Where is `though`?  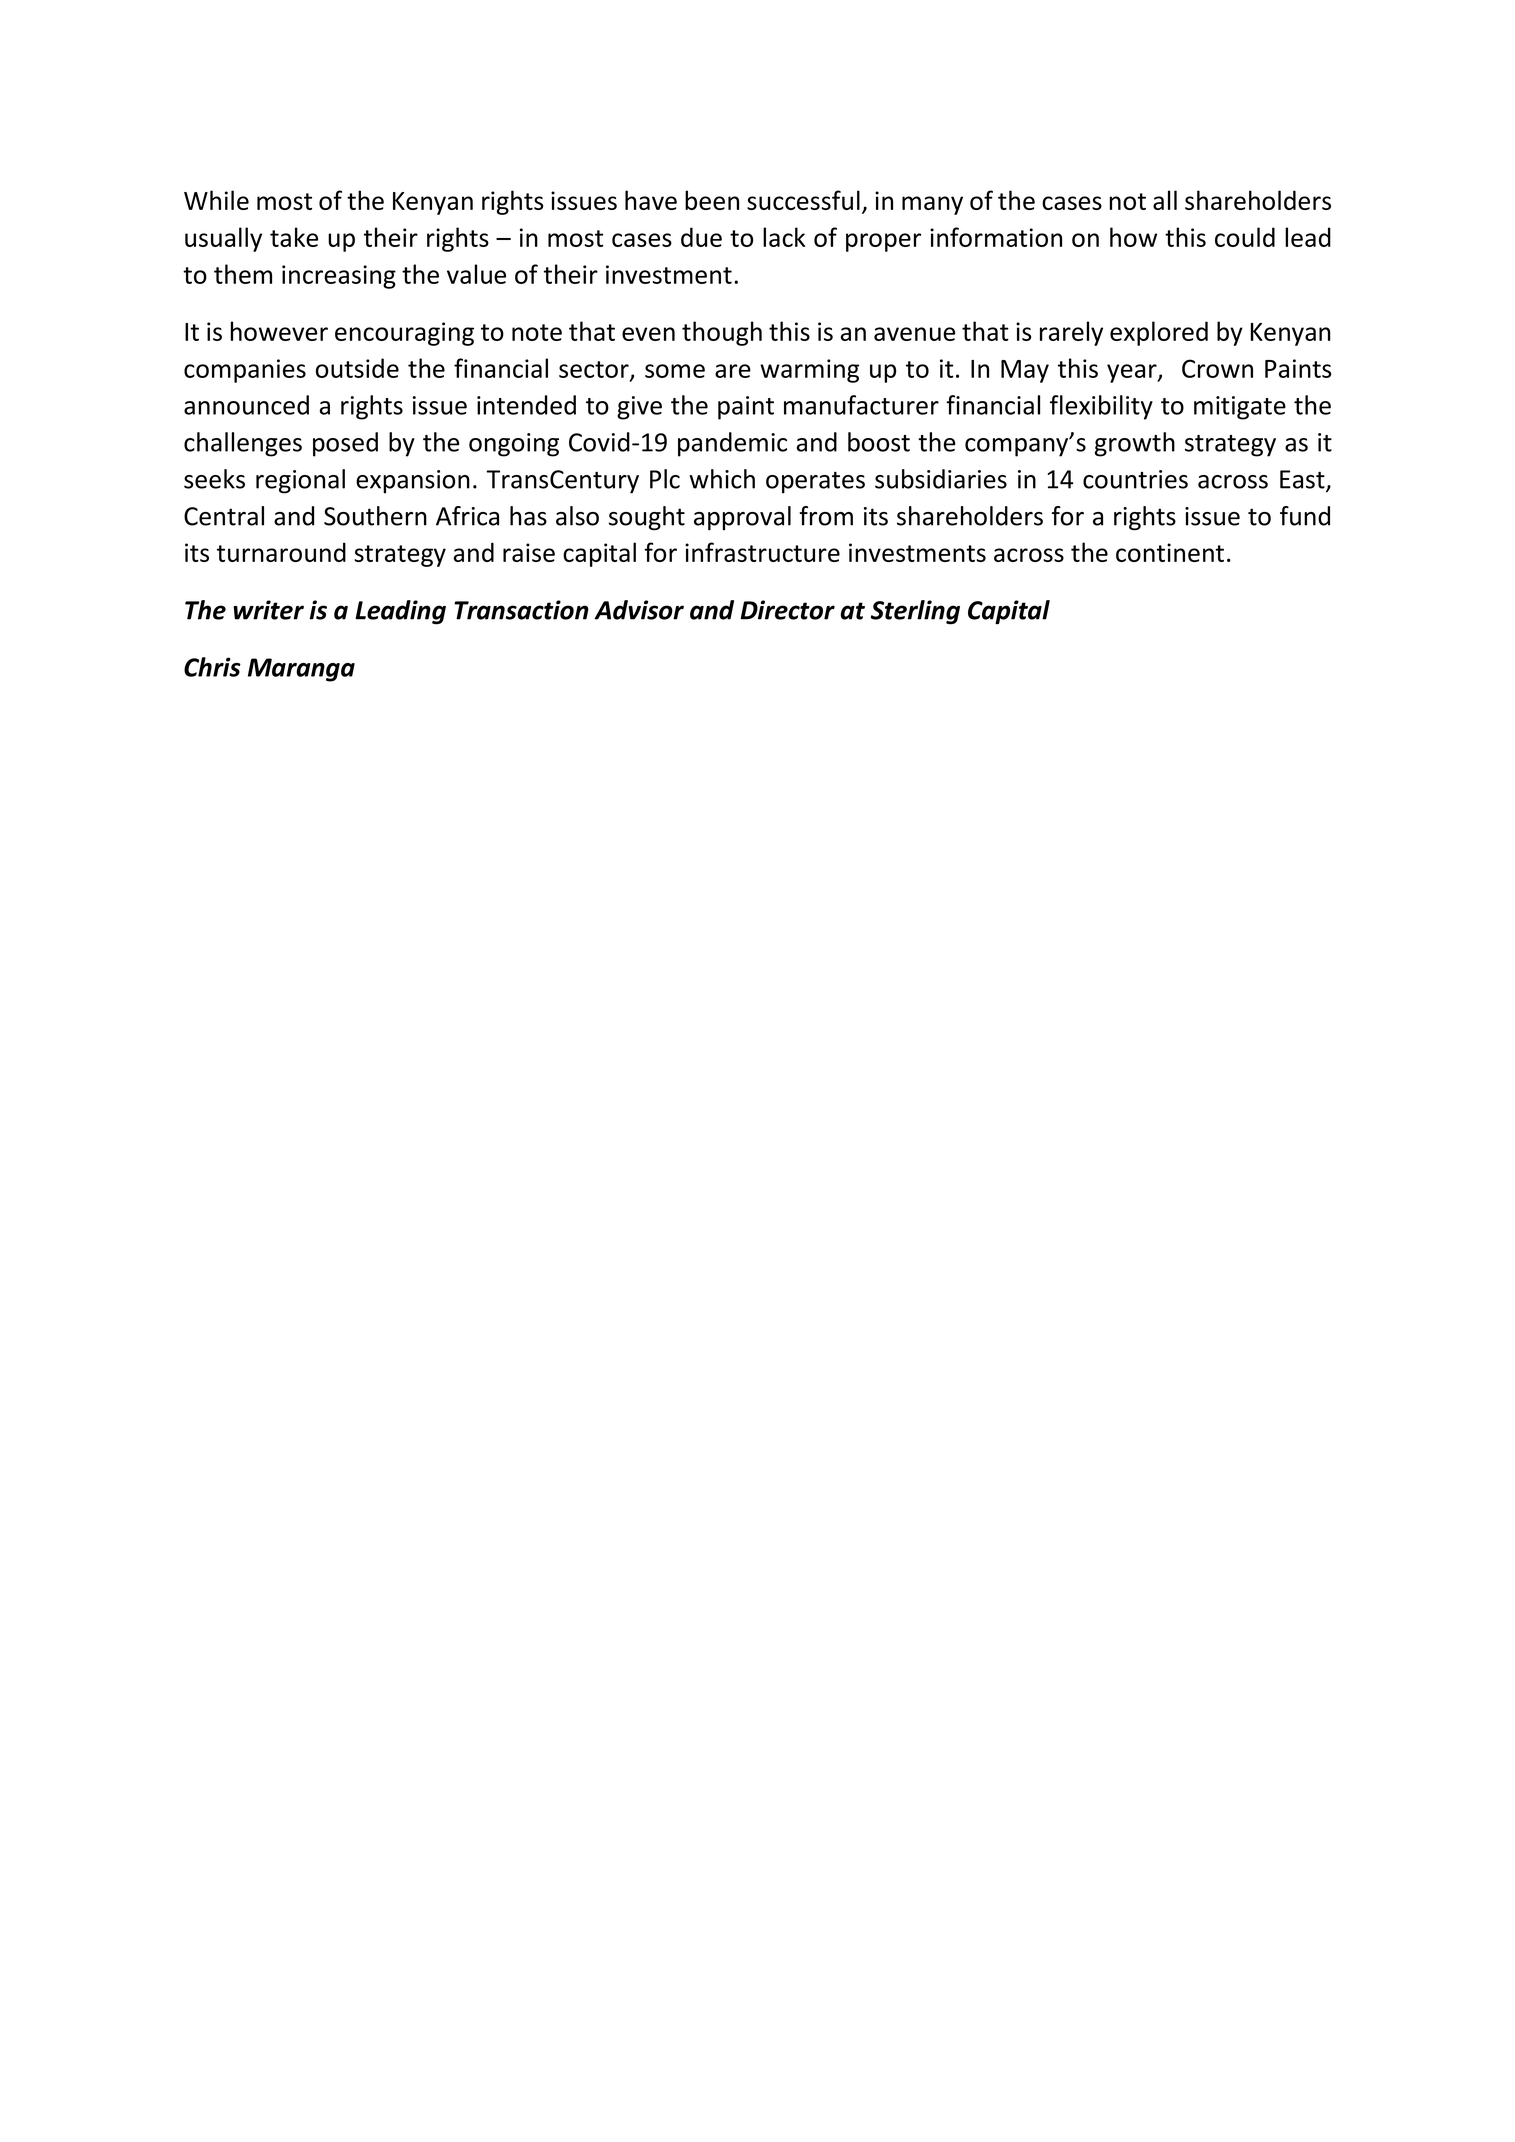 though is located at coordinates (722, 333).
